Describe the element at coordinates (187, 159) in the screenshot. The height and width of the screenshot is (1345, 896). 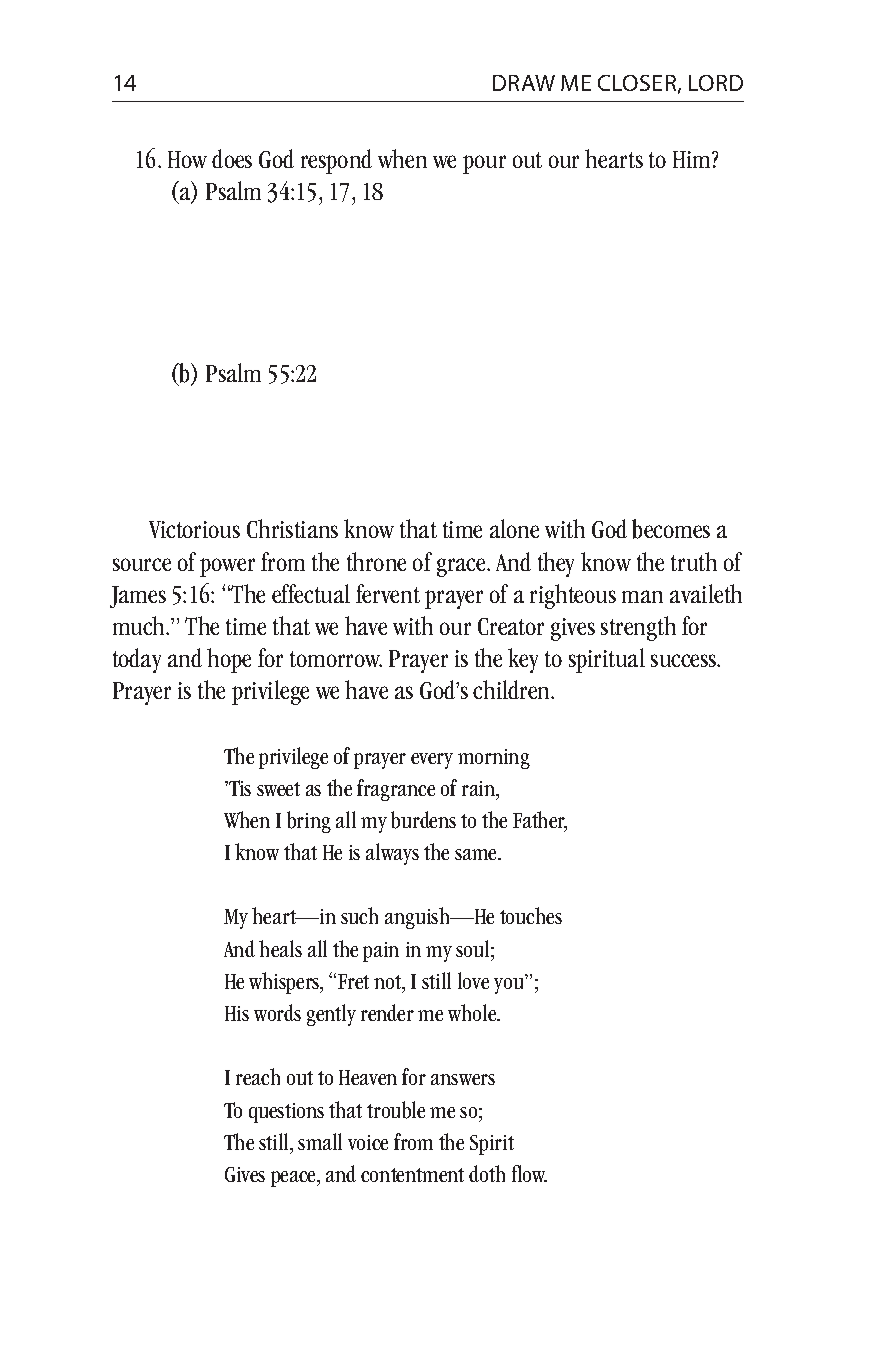
I see `How` at that location.
